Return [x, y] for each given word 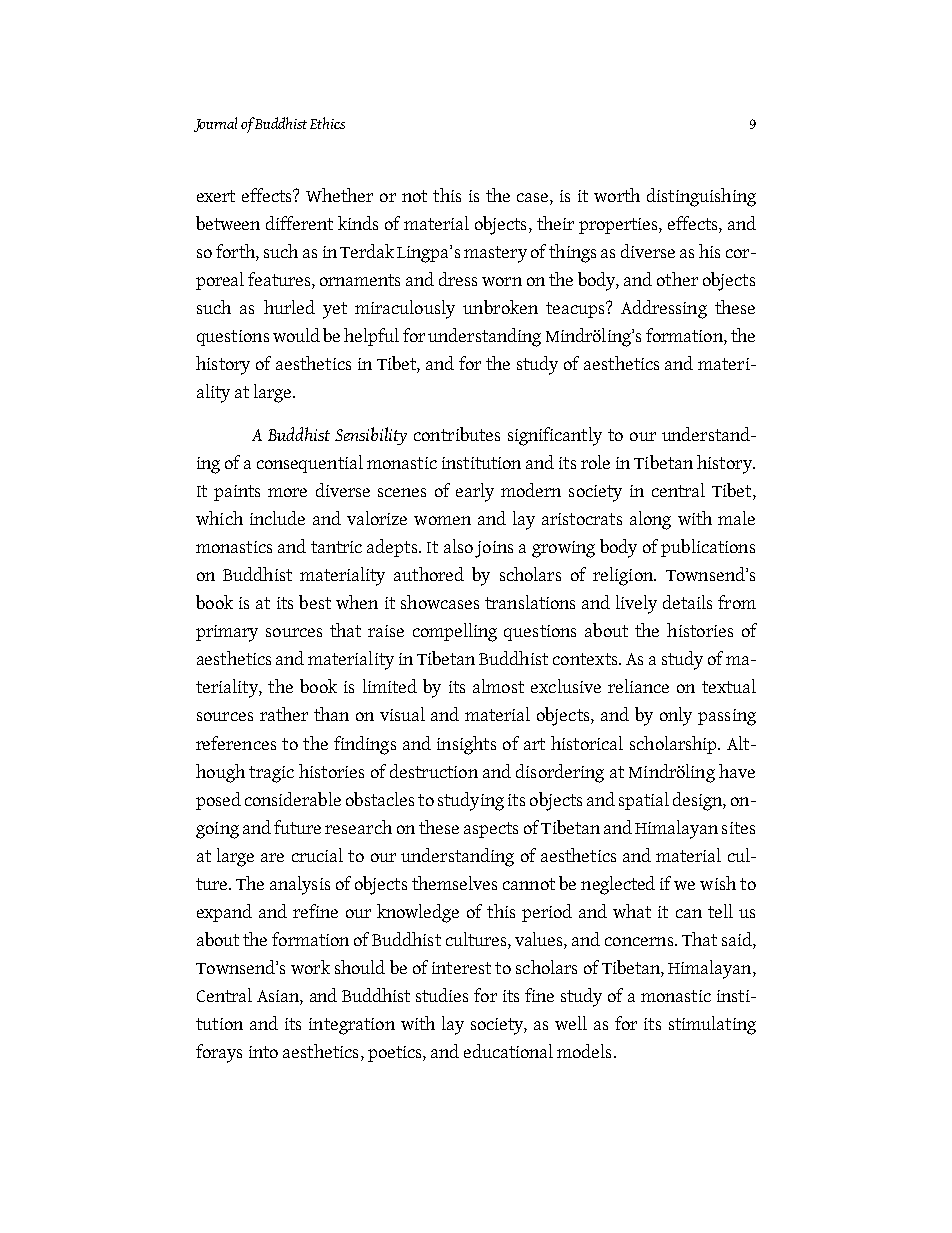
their [555, 223]
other [677, 279]
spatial [644, 801]
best [315, 602]
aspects [491, 830]
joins [494, 549]
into [263, 1052]
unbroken [500, 307]
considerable [293, 799]
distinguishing [701, 197]
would [296, 335]
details [687, 602]
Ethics [327, 123]
